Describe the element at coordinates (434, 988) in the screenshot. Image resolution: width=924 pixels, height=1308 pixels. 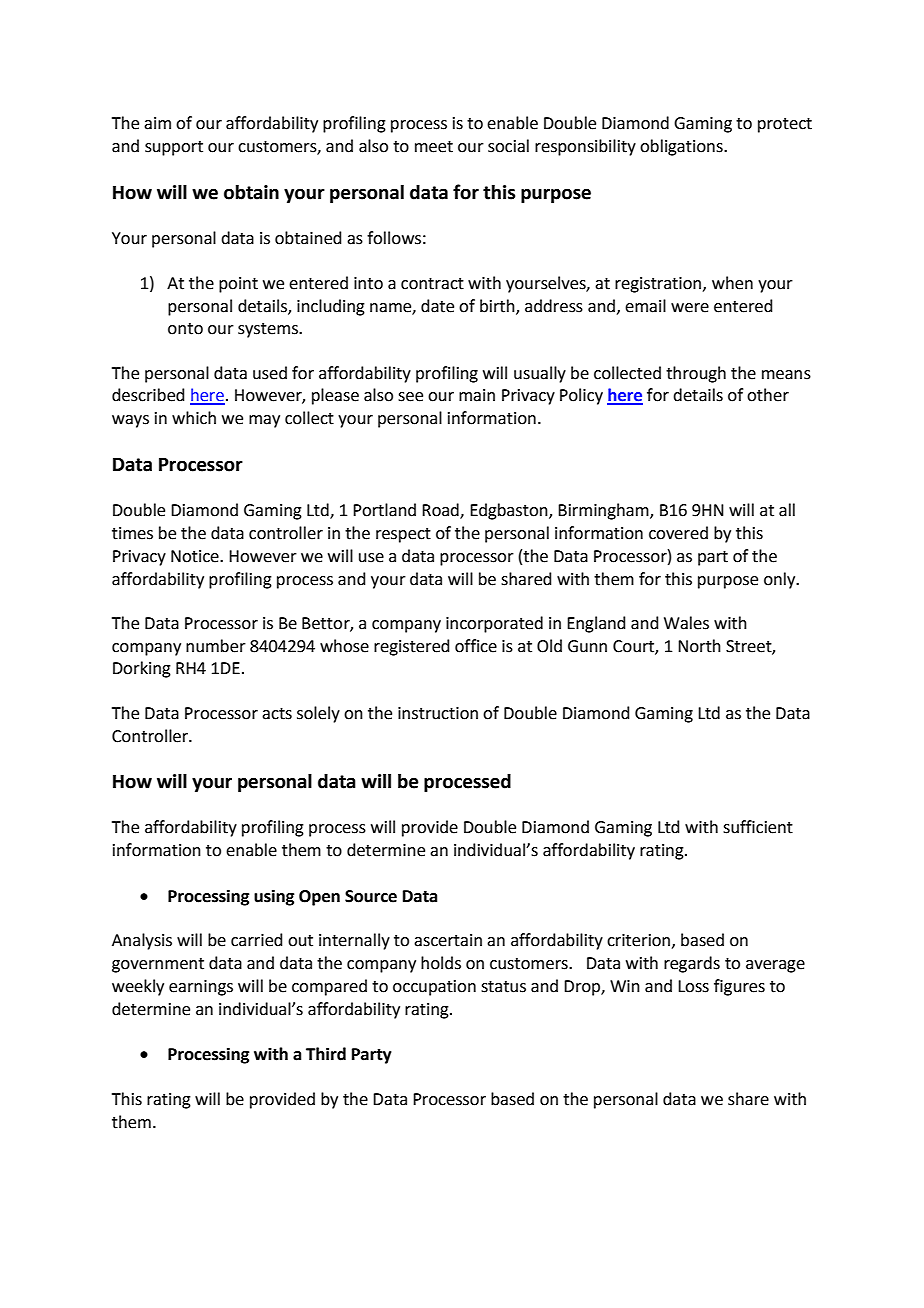
I see `occupation` at that location.
